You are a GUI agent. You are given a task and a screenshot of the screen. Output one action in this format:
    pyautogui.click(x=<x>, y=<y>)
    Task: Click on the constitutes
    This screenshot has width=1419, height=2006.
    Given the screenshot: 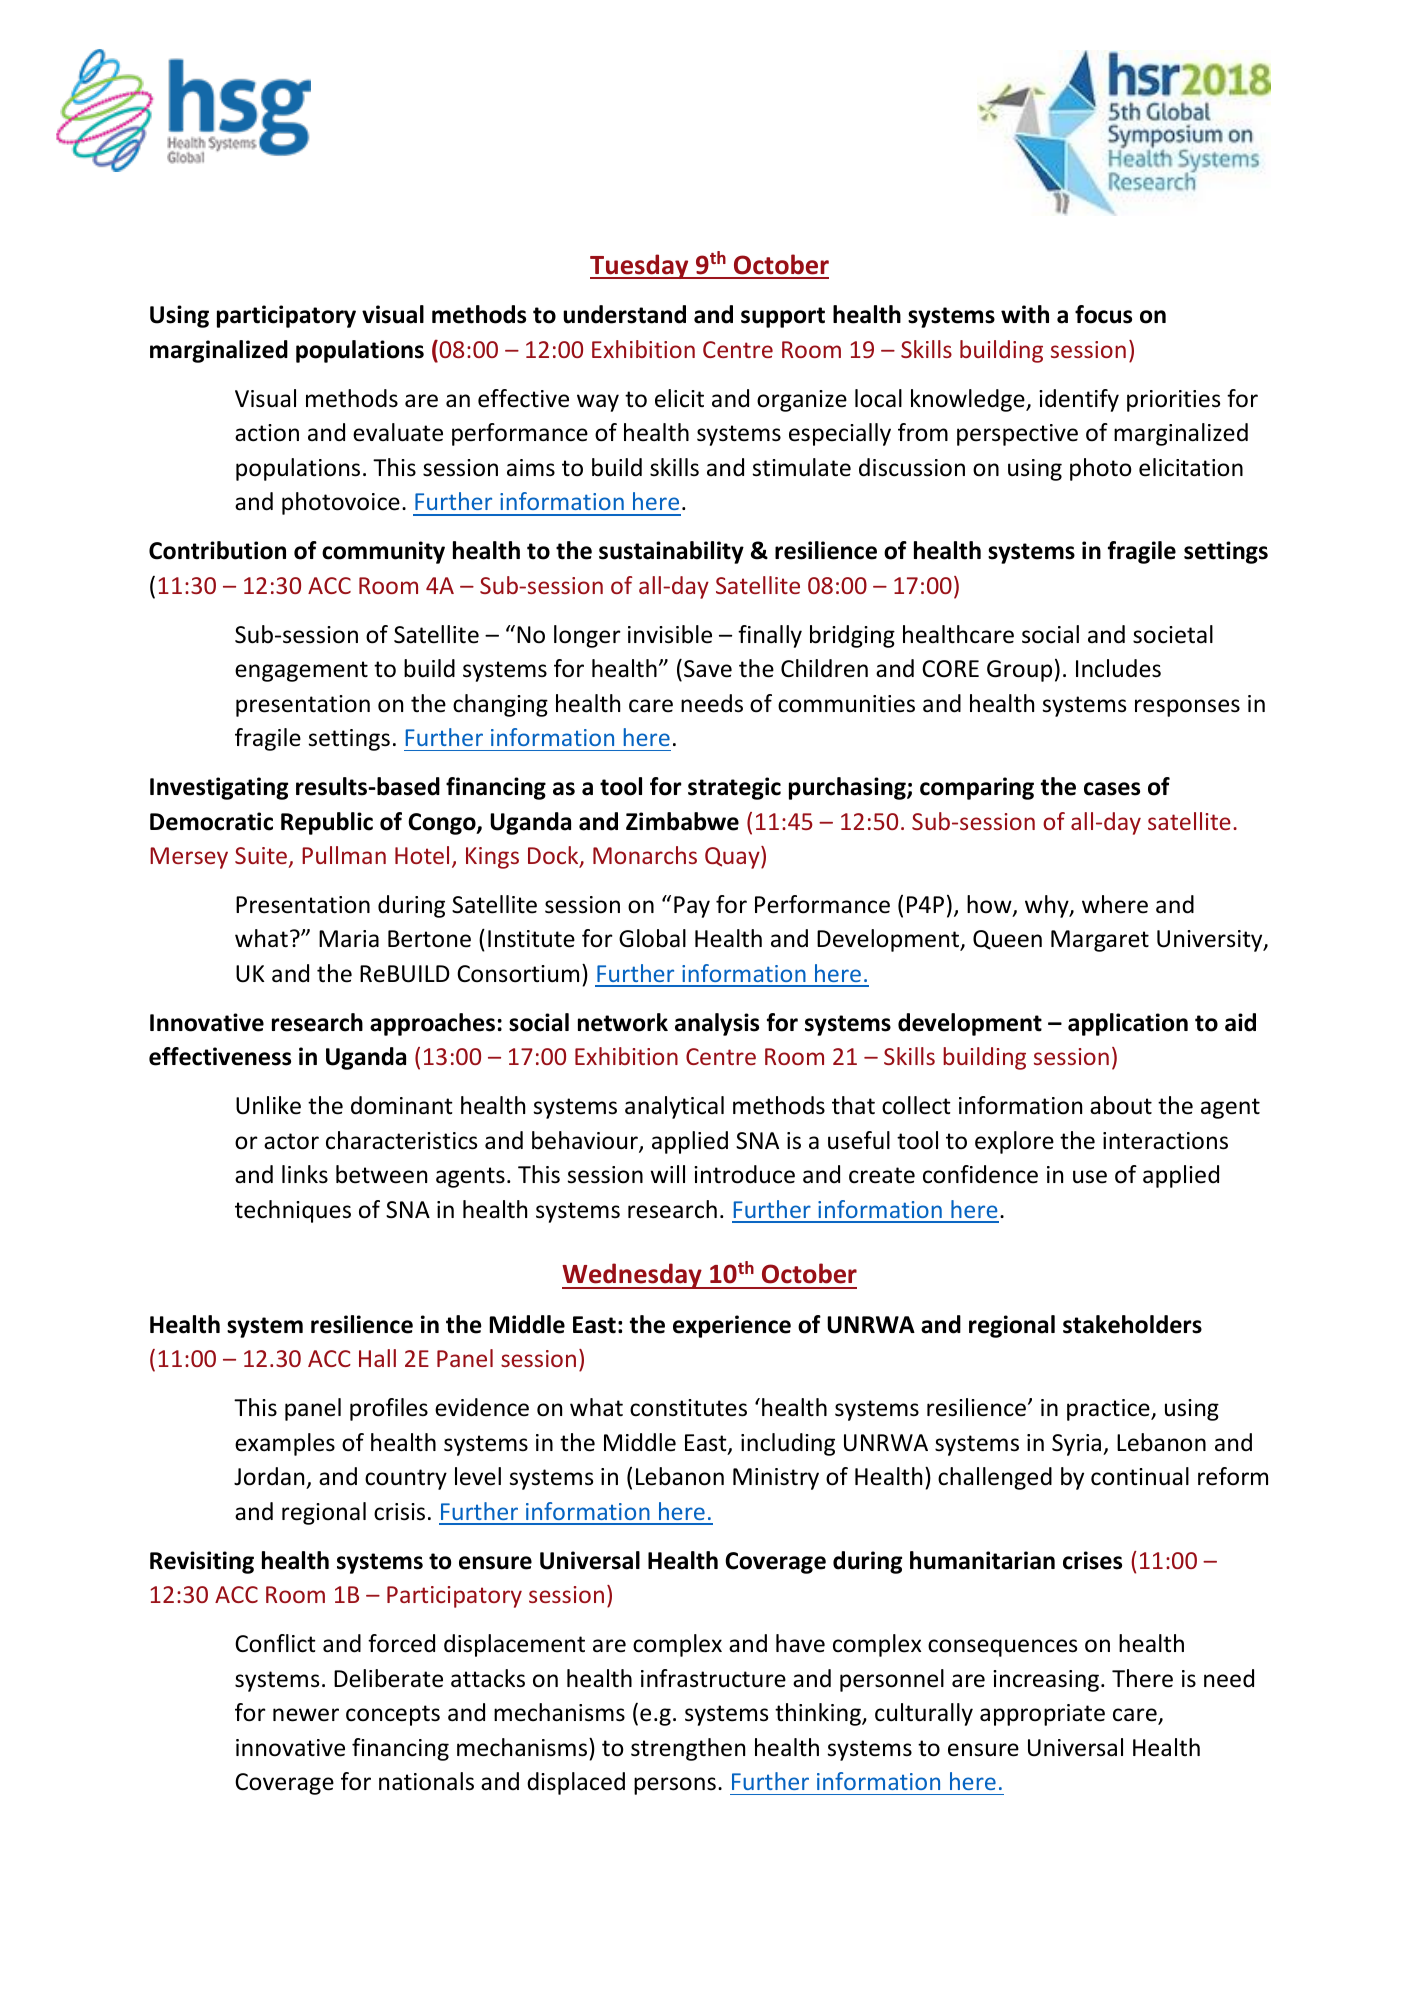 What is the action you would take?
    pyautogui.click(x=688, y=1408)
